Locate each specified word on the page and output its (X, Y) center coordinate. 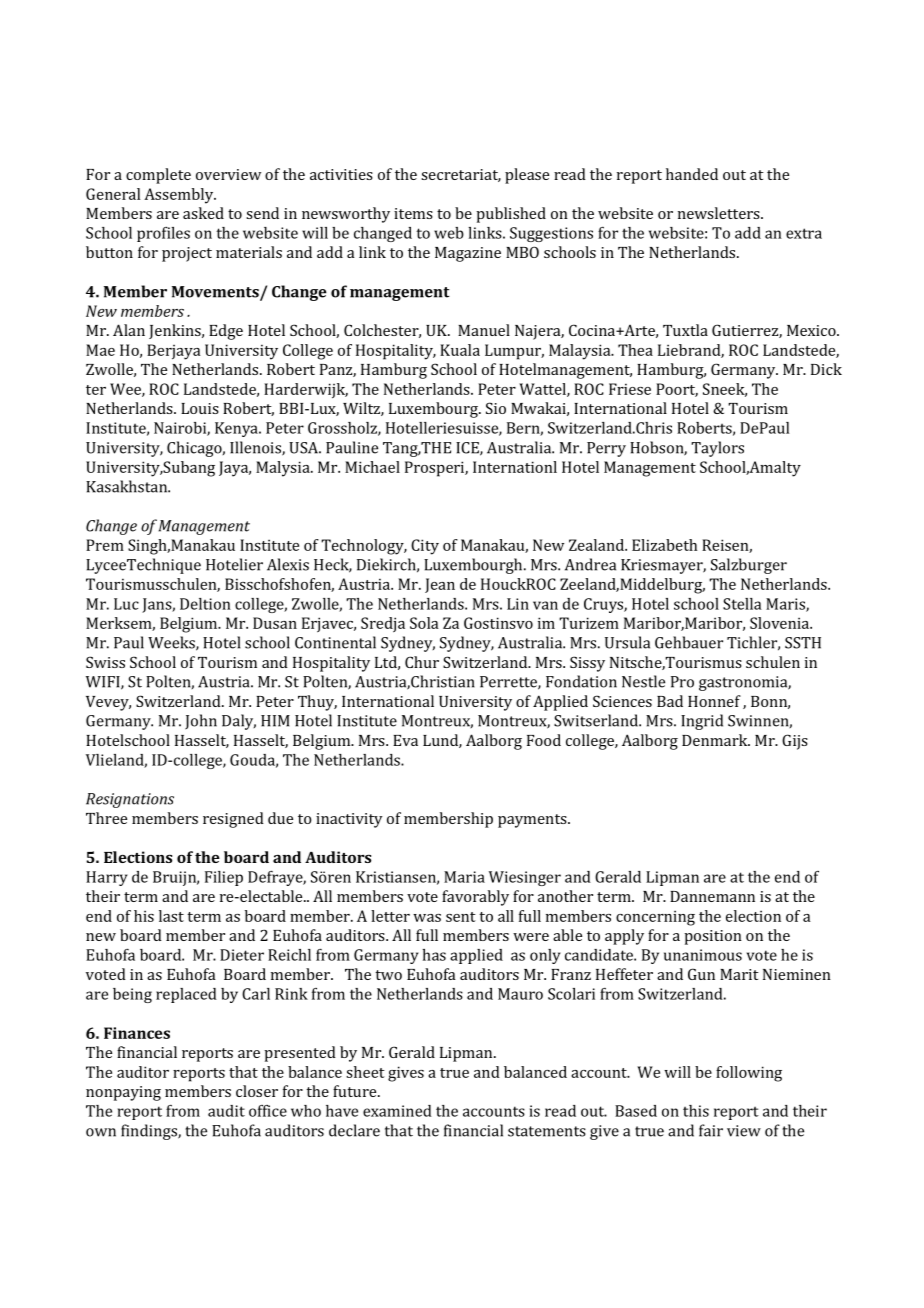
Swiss (105, 662)
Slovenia (780, 623)
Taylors (717, 449)
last (171, 916)
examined (397, 1111)
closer (257, 1091)
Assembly (180, 196)
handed (692, 174)
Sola (424, 623)
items (413, 213)
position (713, 937)
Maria (464, 877)
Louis (200, 408)
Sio (496, 408)
